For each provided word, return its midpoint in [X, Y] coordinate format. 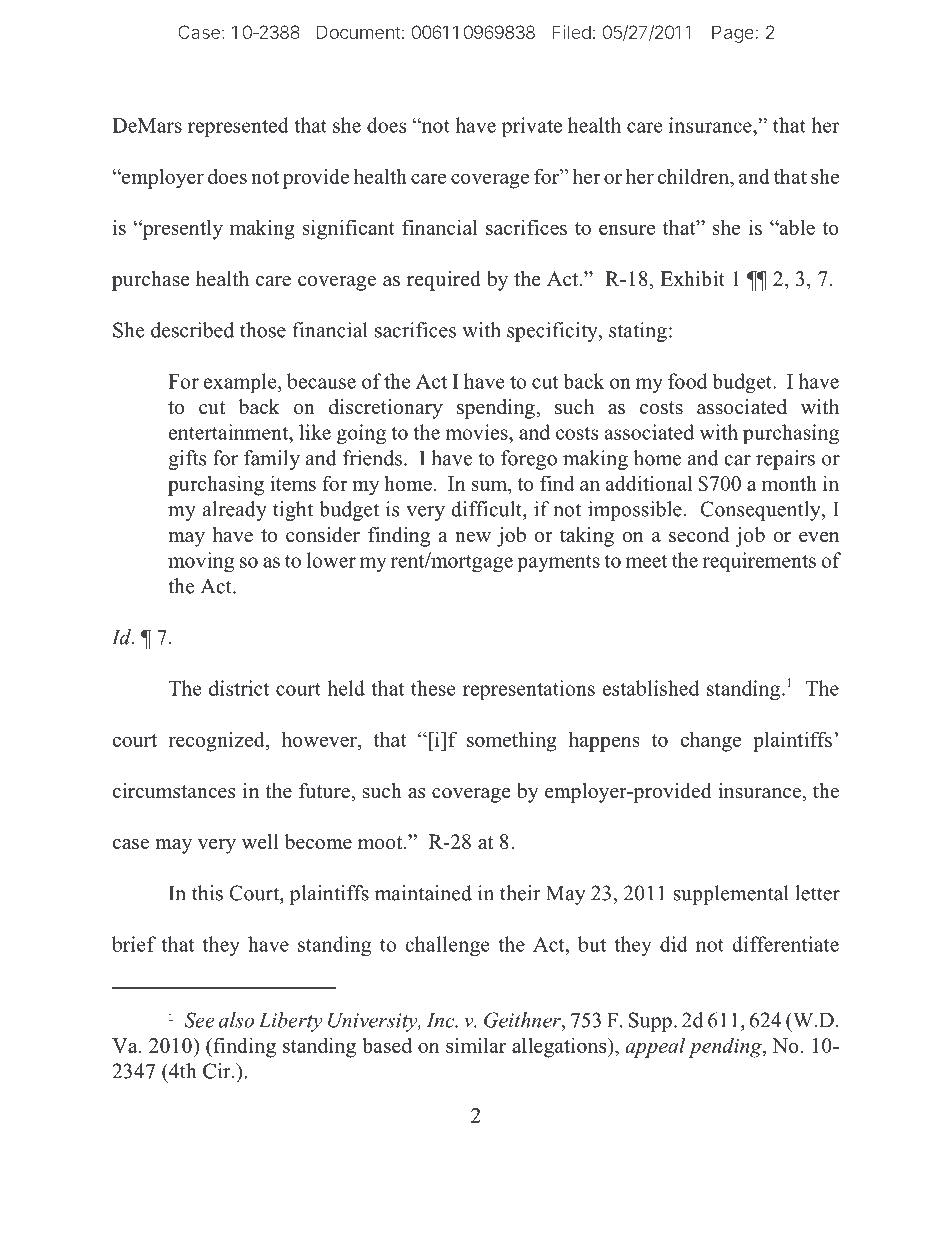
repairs [785, 460]
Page [734, 34]
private [532, 127]
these [433, 688]
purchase [151, 281]
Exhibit [692, 279]
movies [477, 432]
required [444, 281]
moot [381, 843]
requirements [759, 562]
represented [238, 127]
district [239, 688]
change [710, 741]
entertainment [230, 432]
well [260, 842]
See [199, 1020]
